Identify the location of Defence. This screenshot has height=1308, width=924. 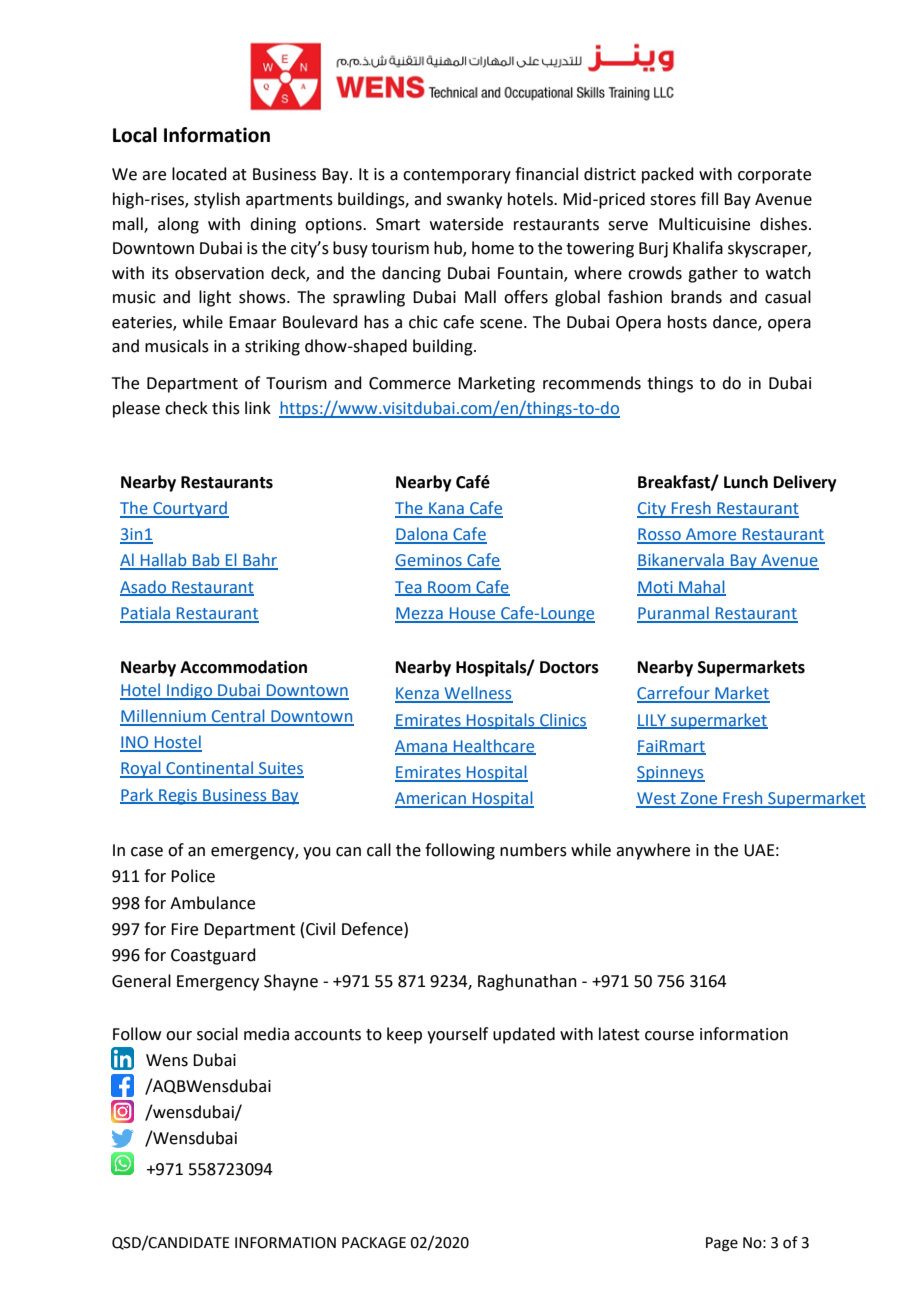
(373, 929).
